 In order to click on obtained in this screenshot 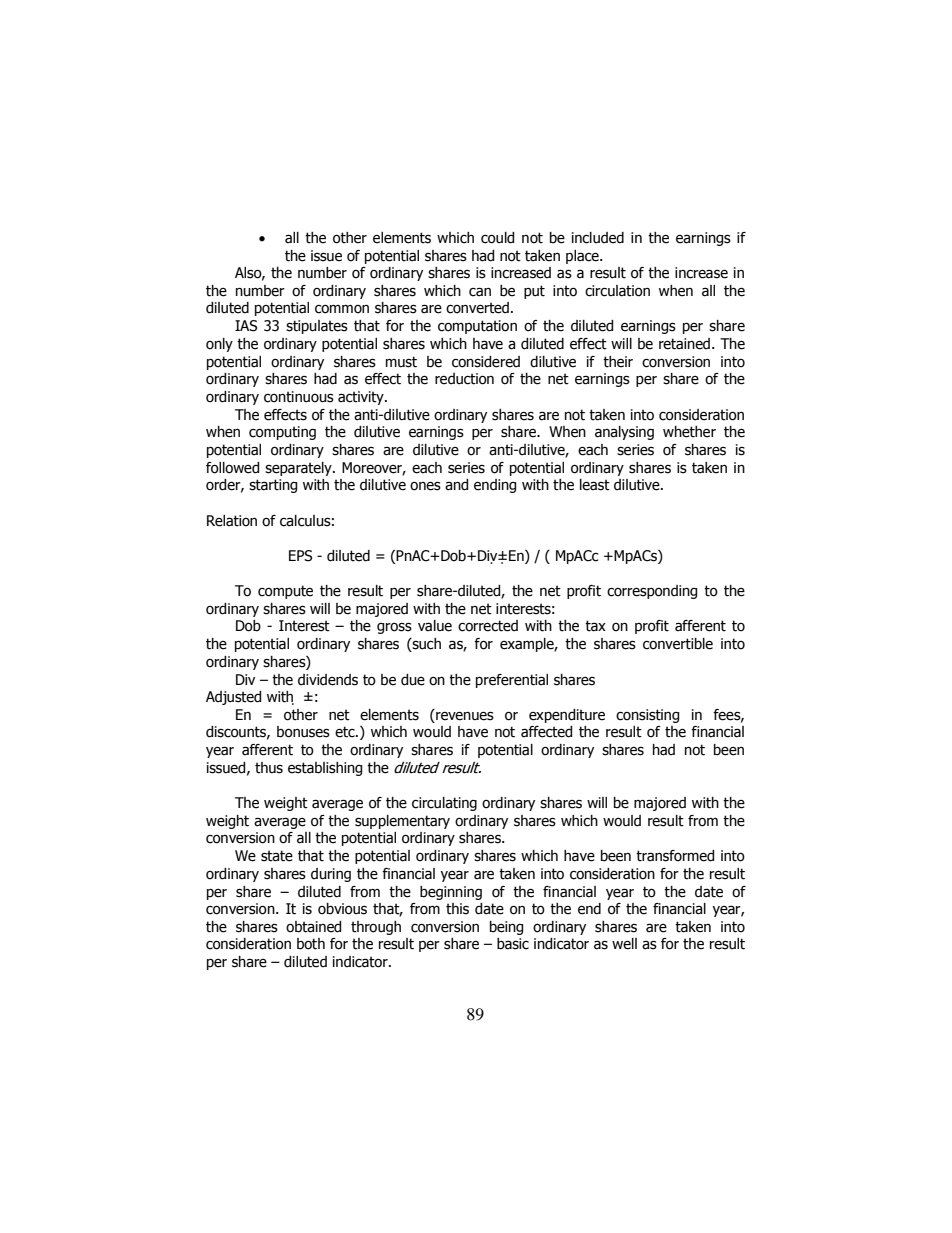, I will do `click(313, 927)`.
